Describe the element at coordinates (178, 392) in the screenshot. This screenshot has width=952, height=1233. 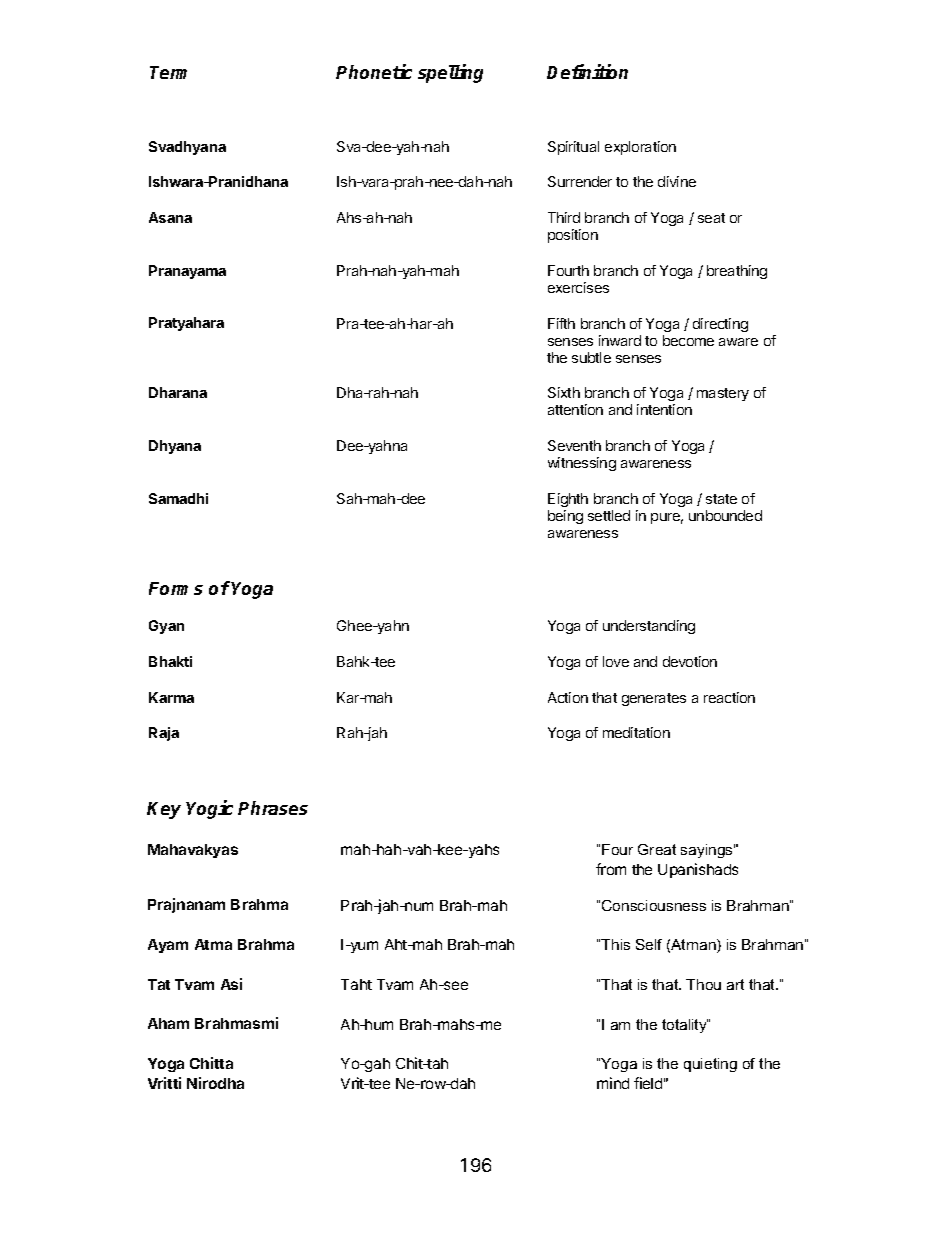
I see `Dharana` at that location.
